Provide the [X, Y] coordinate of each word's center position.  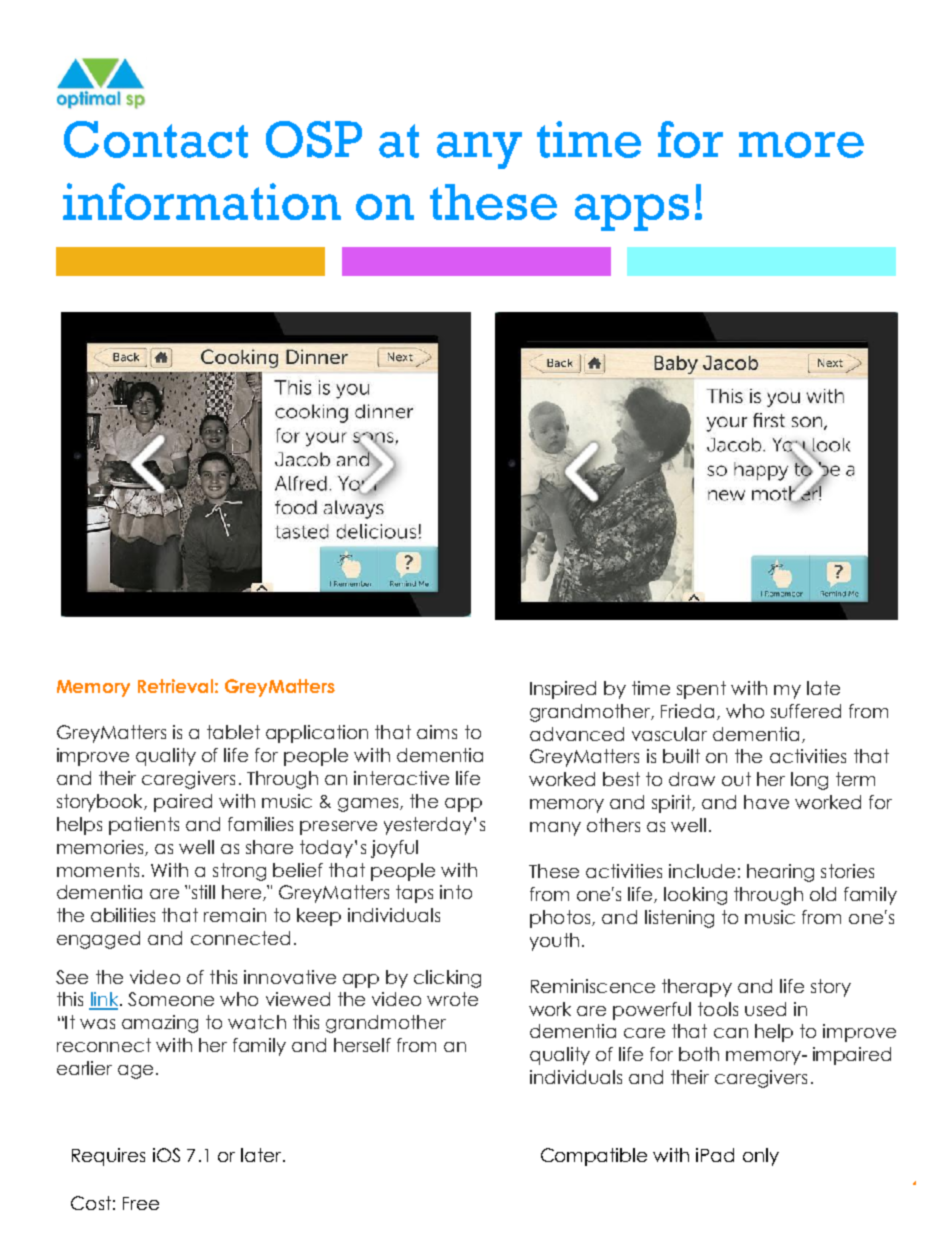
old [823, 894]
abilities [123, 915]
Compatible [594, 1157]
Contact [156, 139]
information [202, 201]
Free [141, 1203]
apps [632, 212]
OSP [314, 139]
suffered [806, 711]
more [801, 145]
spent [701, 690]
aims [437, 732]
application [317, 734]
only [761, 1157]
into [456, 892]
